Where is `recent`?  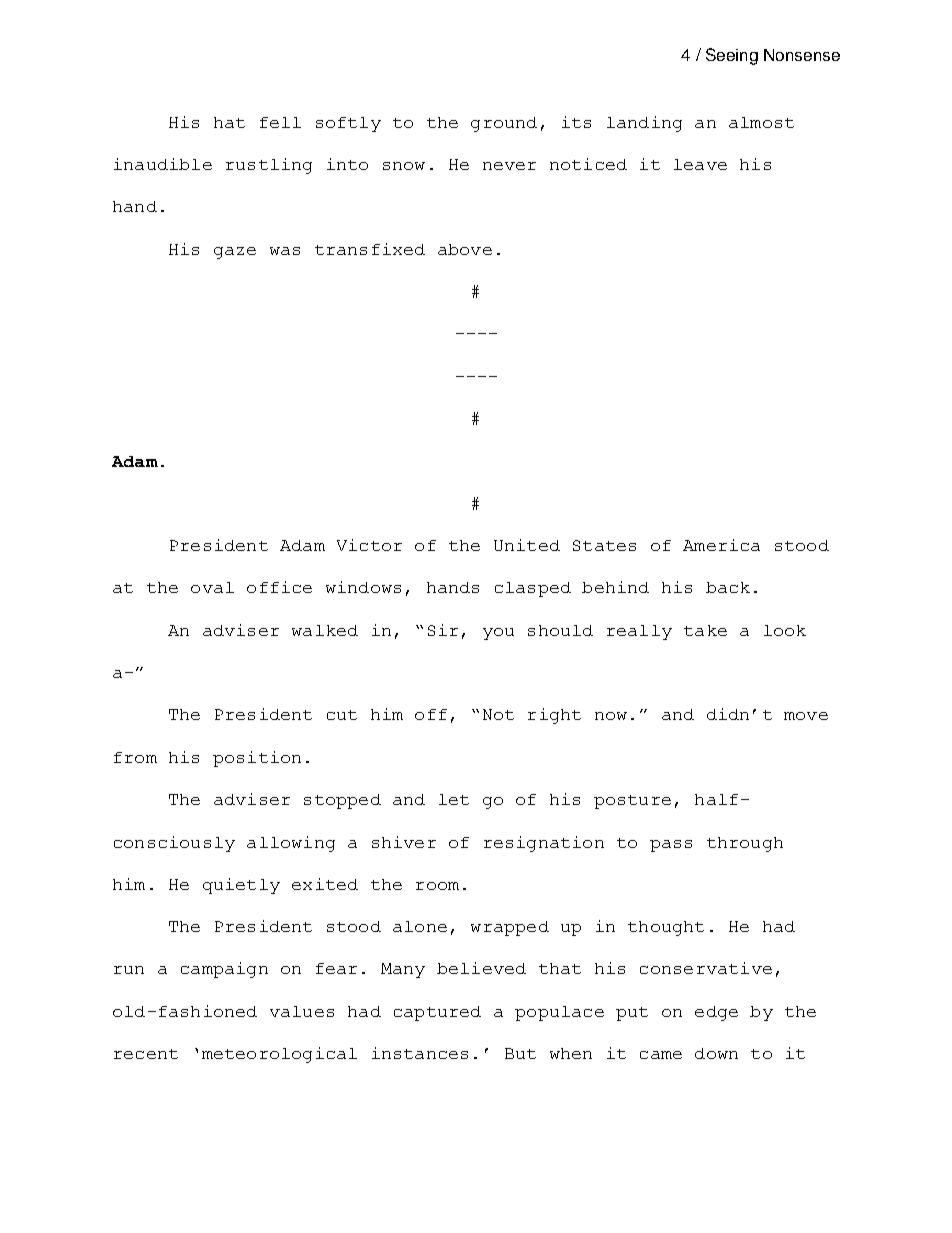 recent is located at coordinates (146, 1054).
